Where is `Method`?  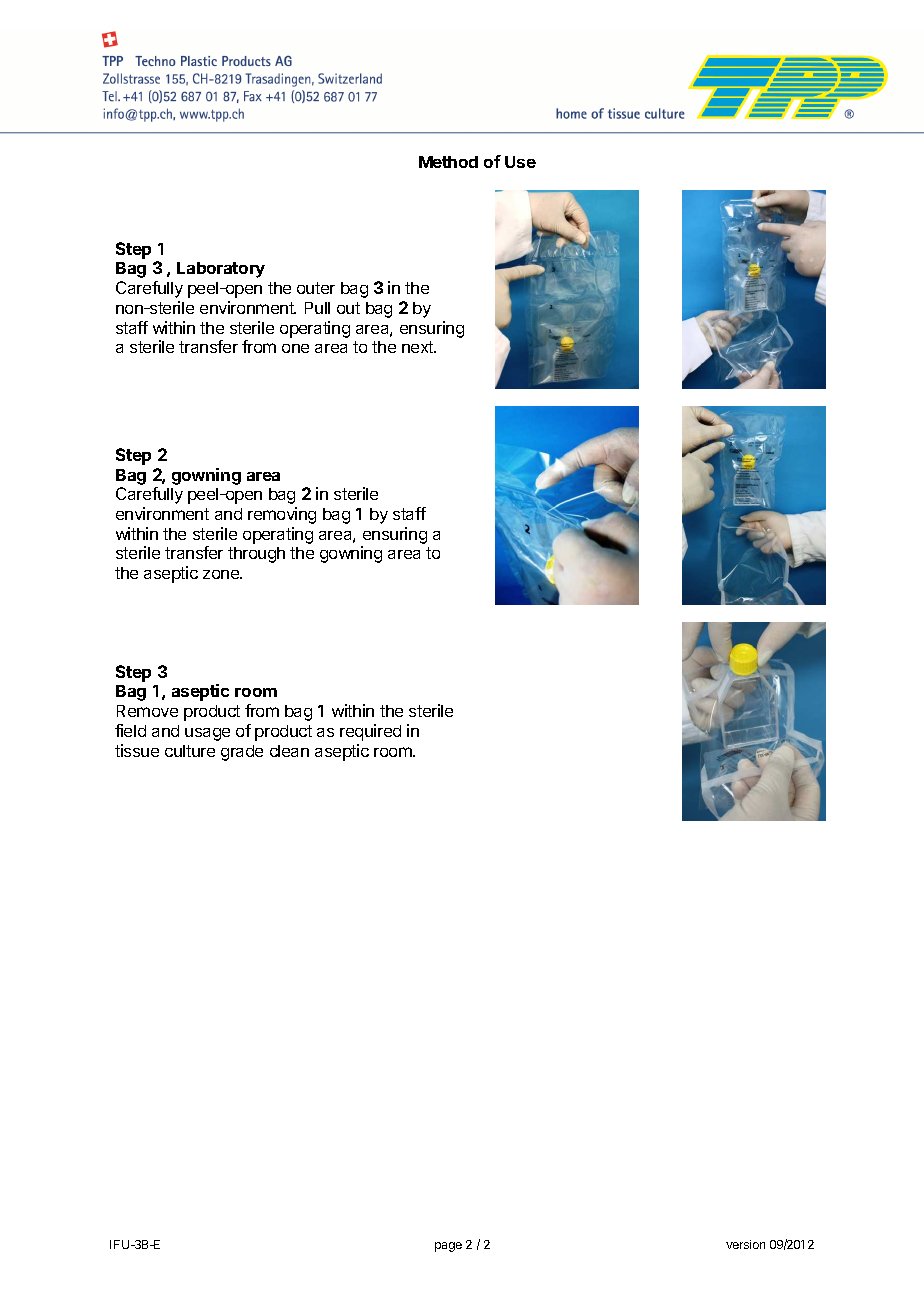
Method is located at coordinates (448, 162).
